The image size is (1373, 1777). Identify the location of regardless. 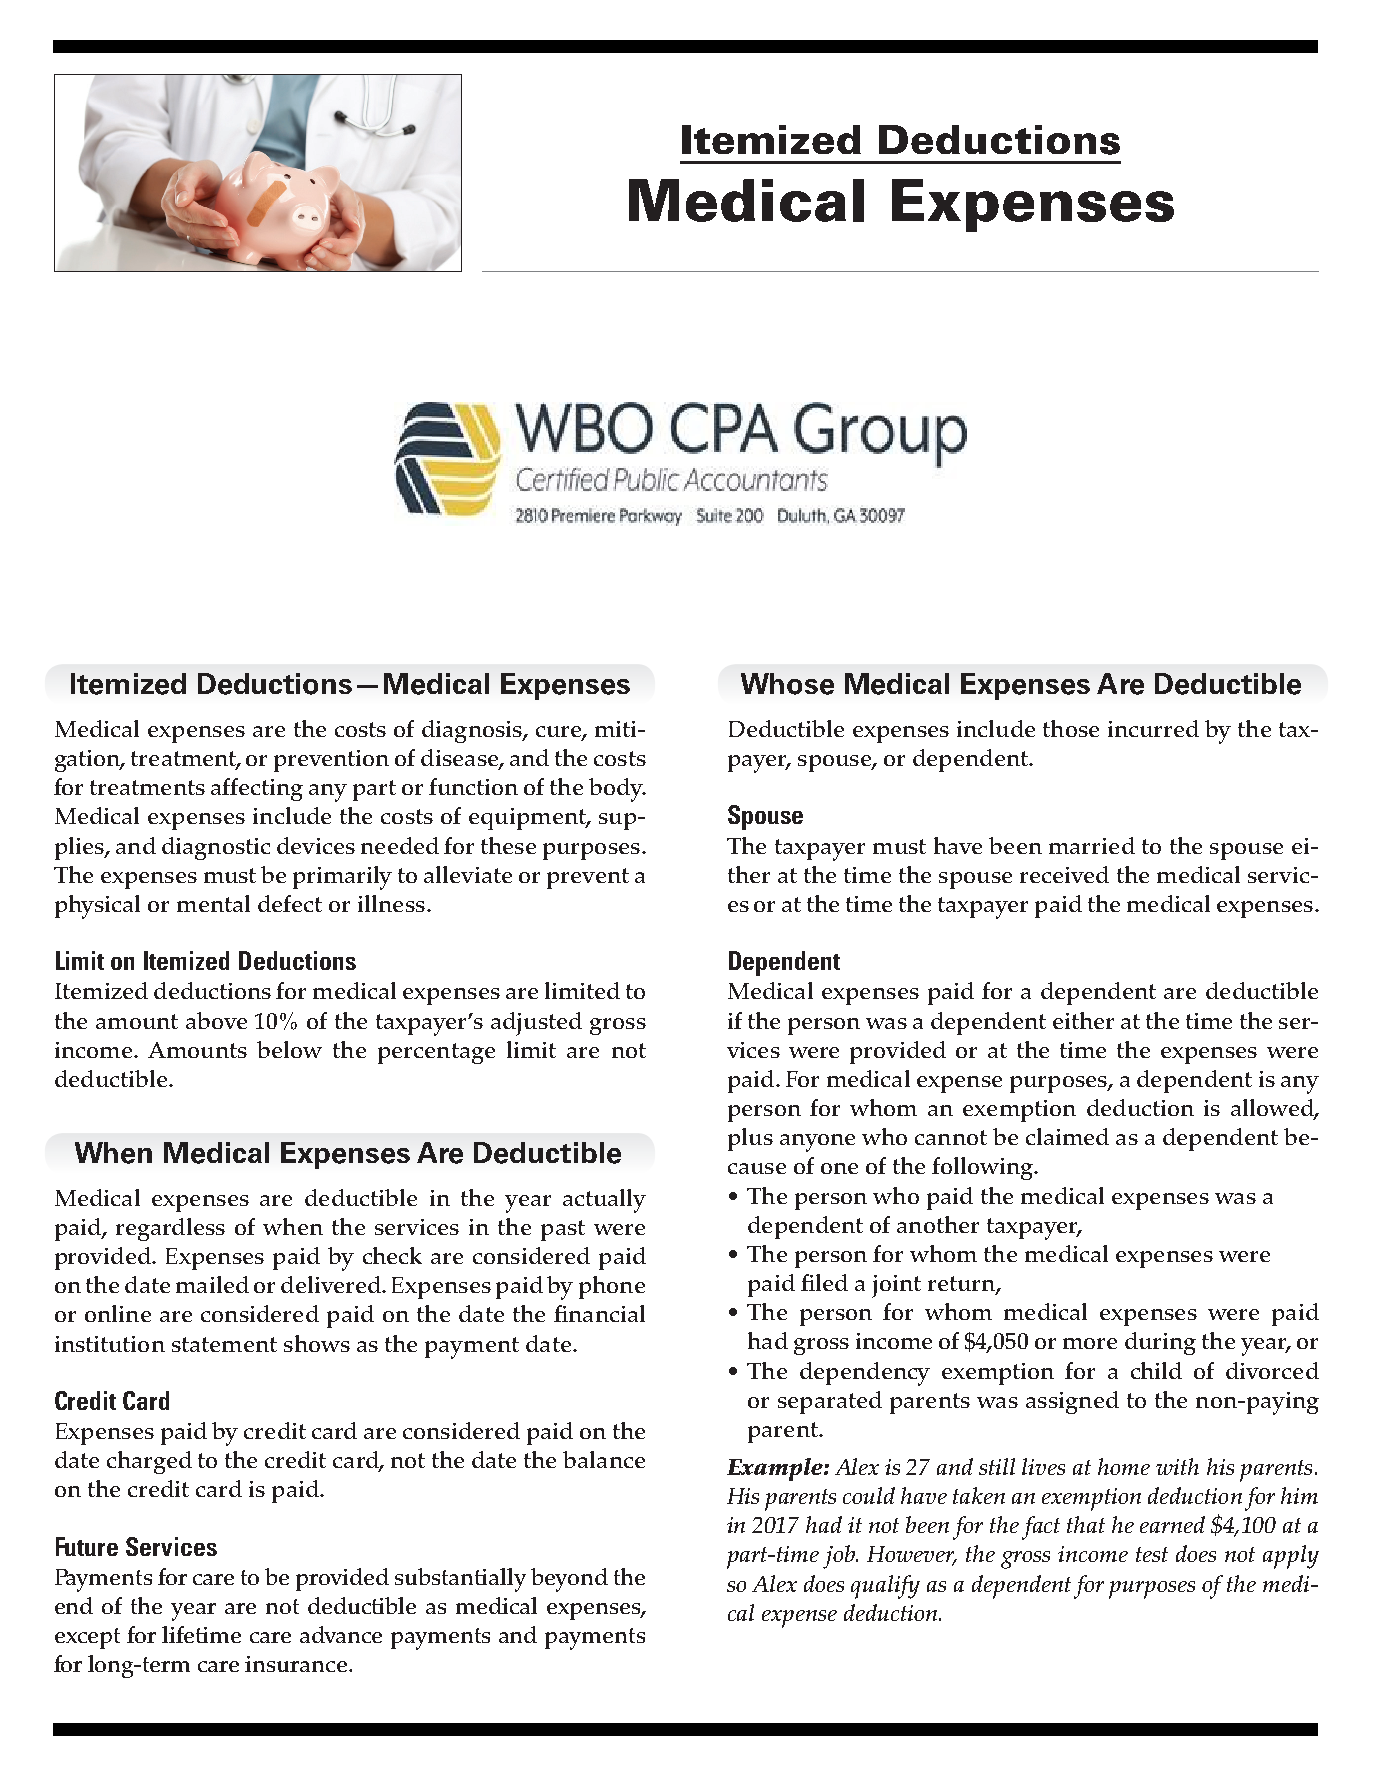
(170, 1229).
